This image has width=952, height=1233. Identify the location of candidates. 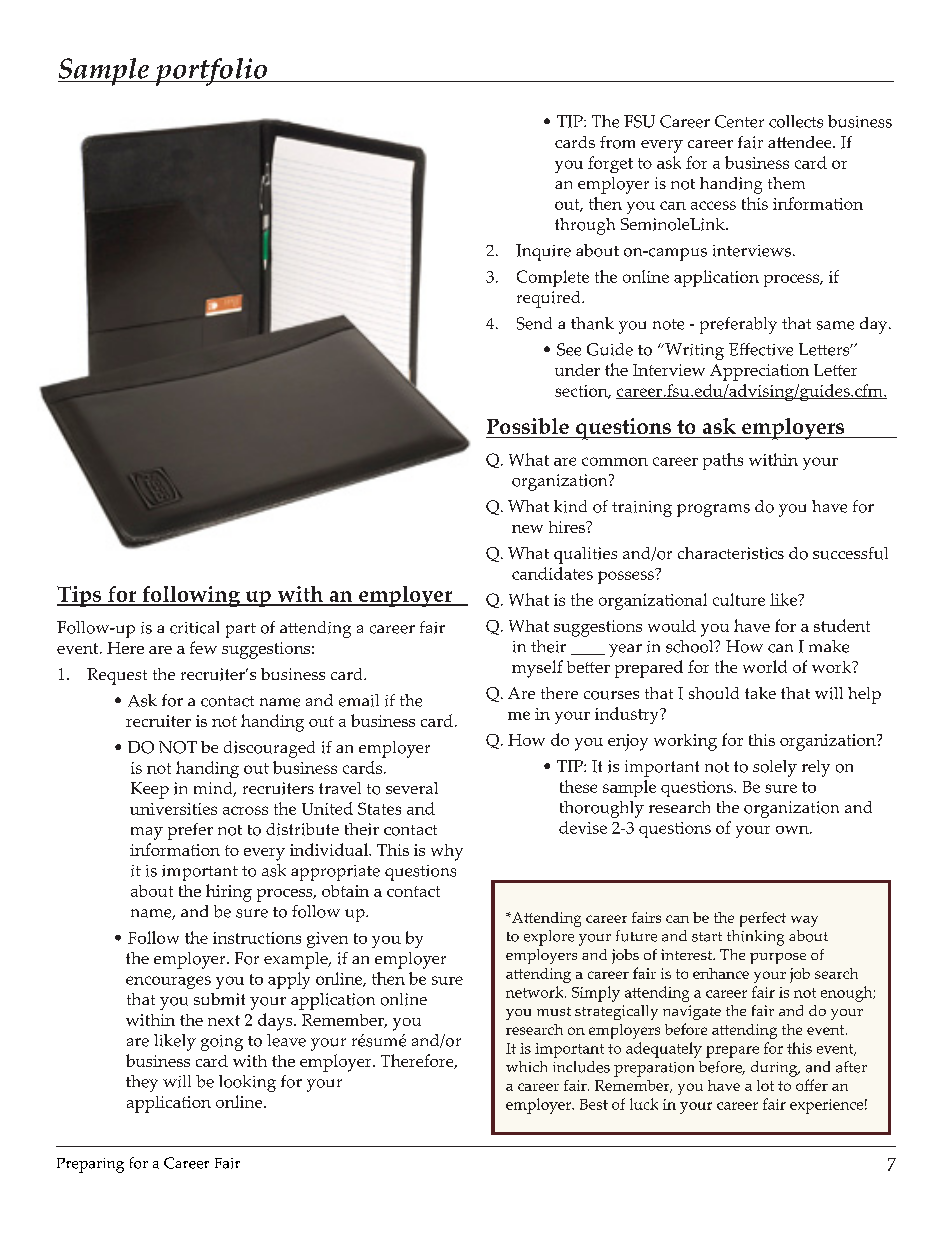
(552, 573).
